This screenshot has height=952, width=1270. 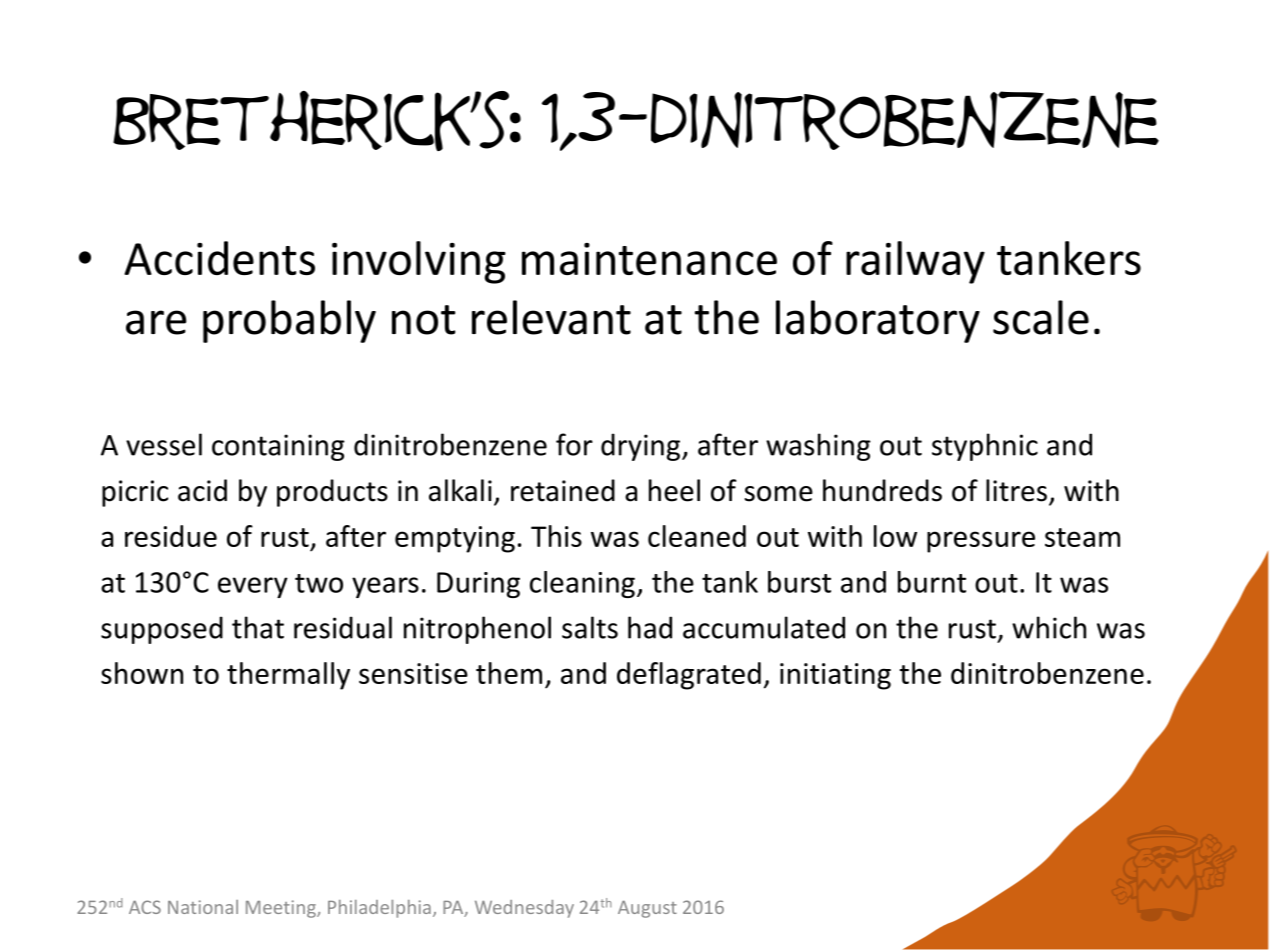 What do you see at coordinates (649, 259) in the screenshot?
I see `maintenance` at bounding box center [649, 259].
